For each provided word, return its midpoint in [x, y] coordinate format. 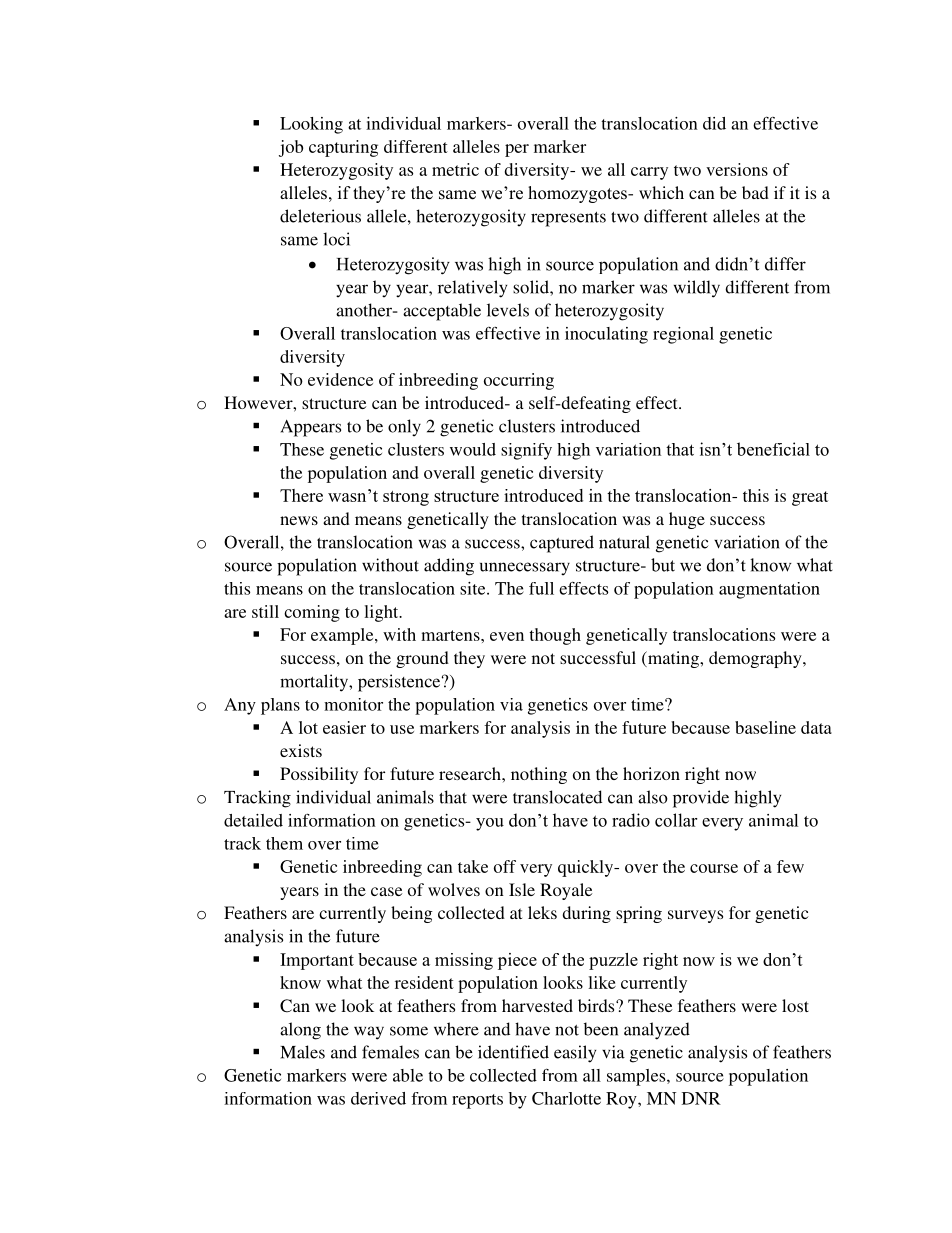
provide [701, 799]
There [301, 495]
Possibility [319, 775]
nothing [539, 775]
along [300, 1031]
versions [737, 169]
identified [513, 1052]
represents [568, 219]
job [291, 148]
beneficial [773, 449]
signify [526, 451]
